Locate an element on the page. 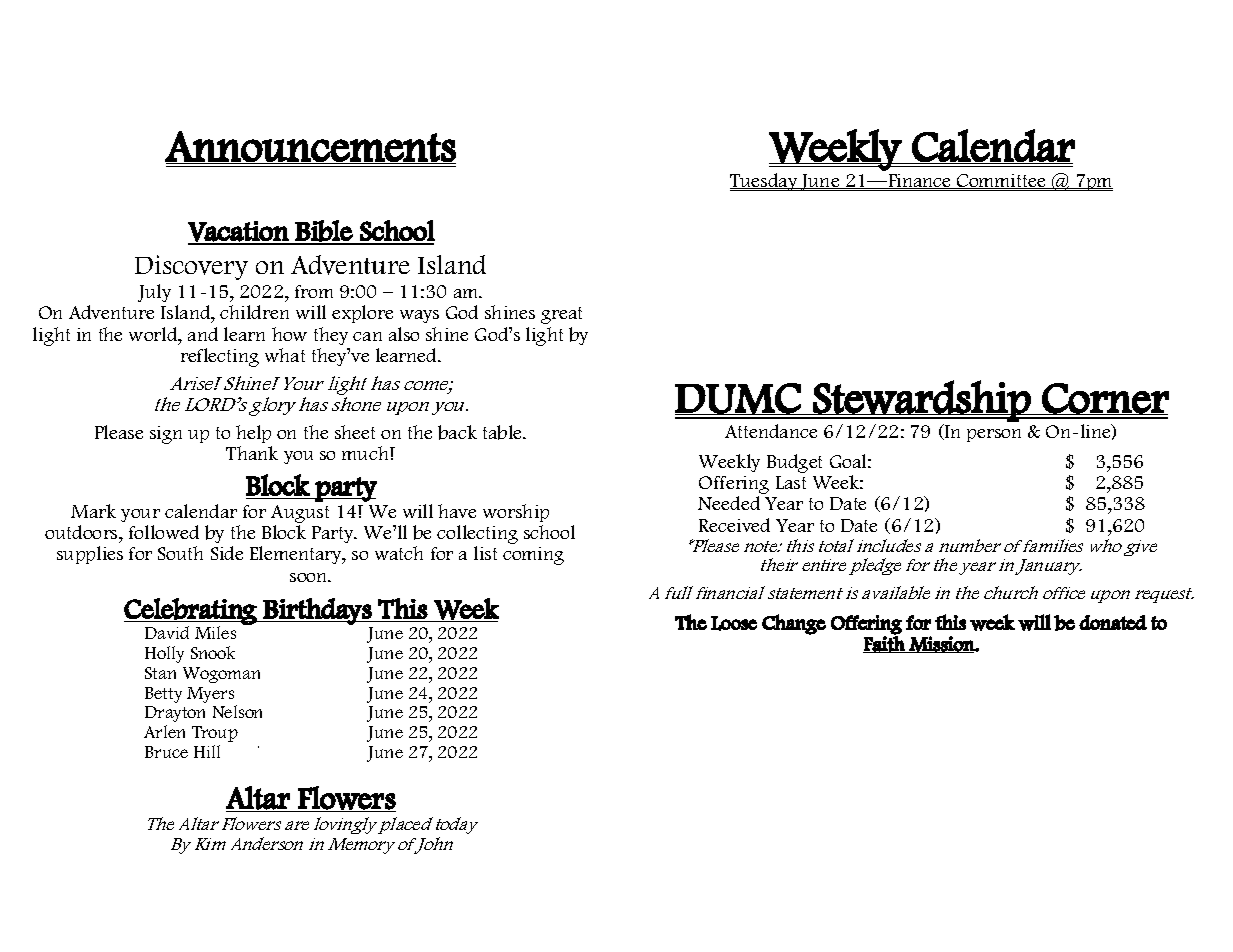 This image has height=952, width=1233. Celebrating is located at coordinates (191, 612).
